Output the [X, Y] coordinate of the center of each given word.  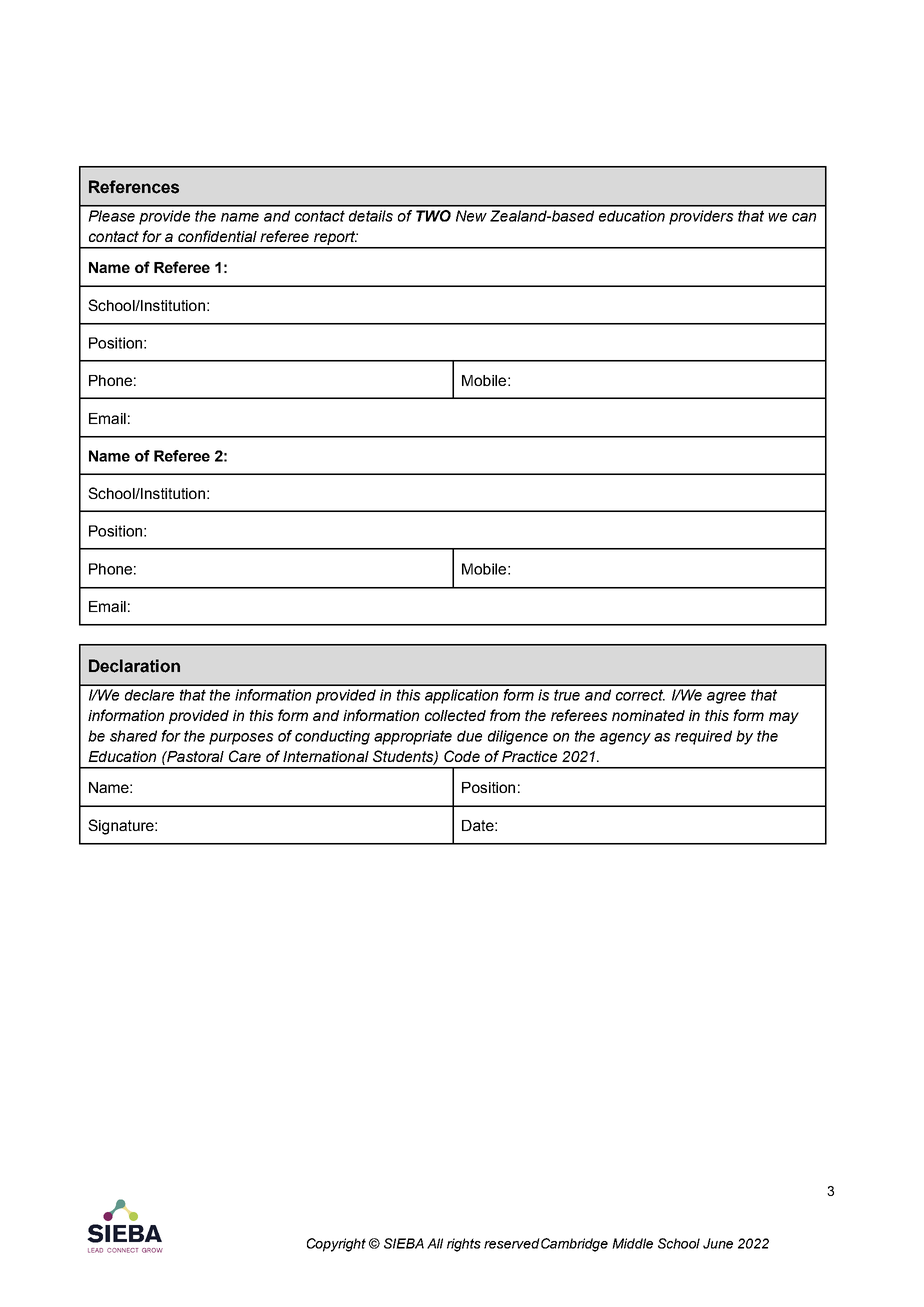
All [435, 1243]
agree [726, 698]
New [471, 216]
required [703, 737]
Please [111, 216]
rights [464, 1245]
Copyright [336, 1245]
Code [462, 756]
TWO [433, 216]
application [461, 696]
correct [640, 695]
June [718, 1243]
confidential [217, 236]
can [804, 217]
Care [245, 756]
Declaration [134, 666]
